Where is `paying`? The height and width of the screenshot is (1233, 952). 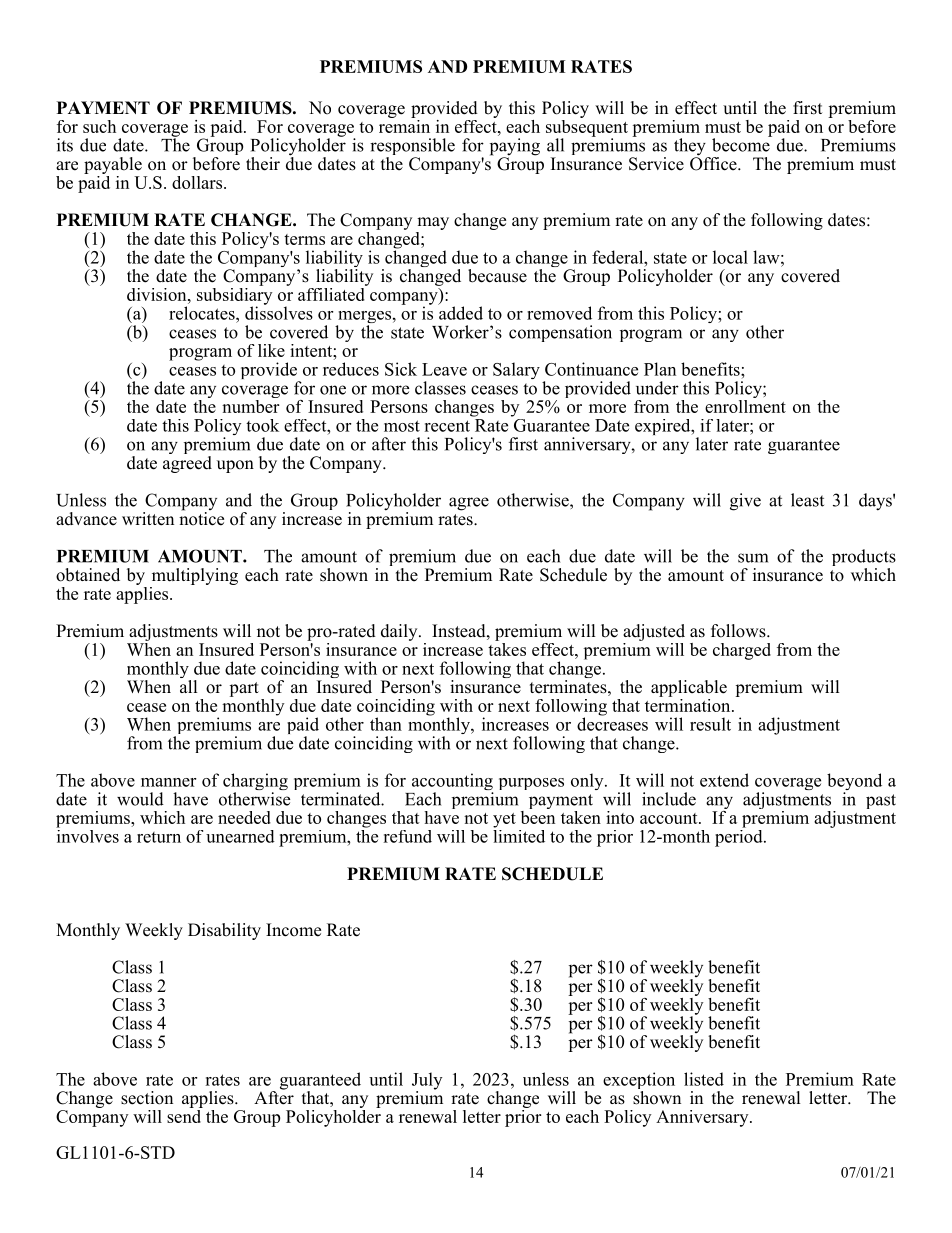 paying is located at coordinates (515, 148).
